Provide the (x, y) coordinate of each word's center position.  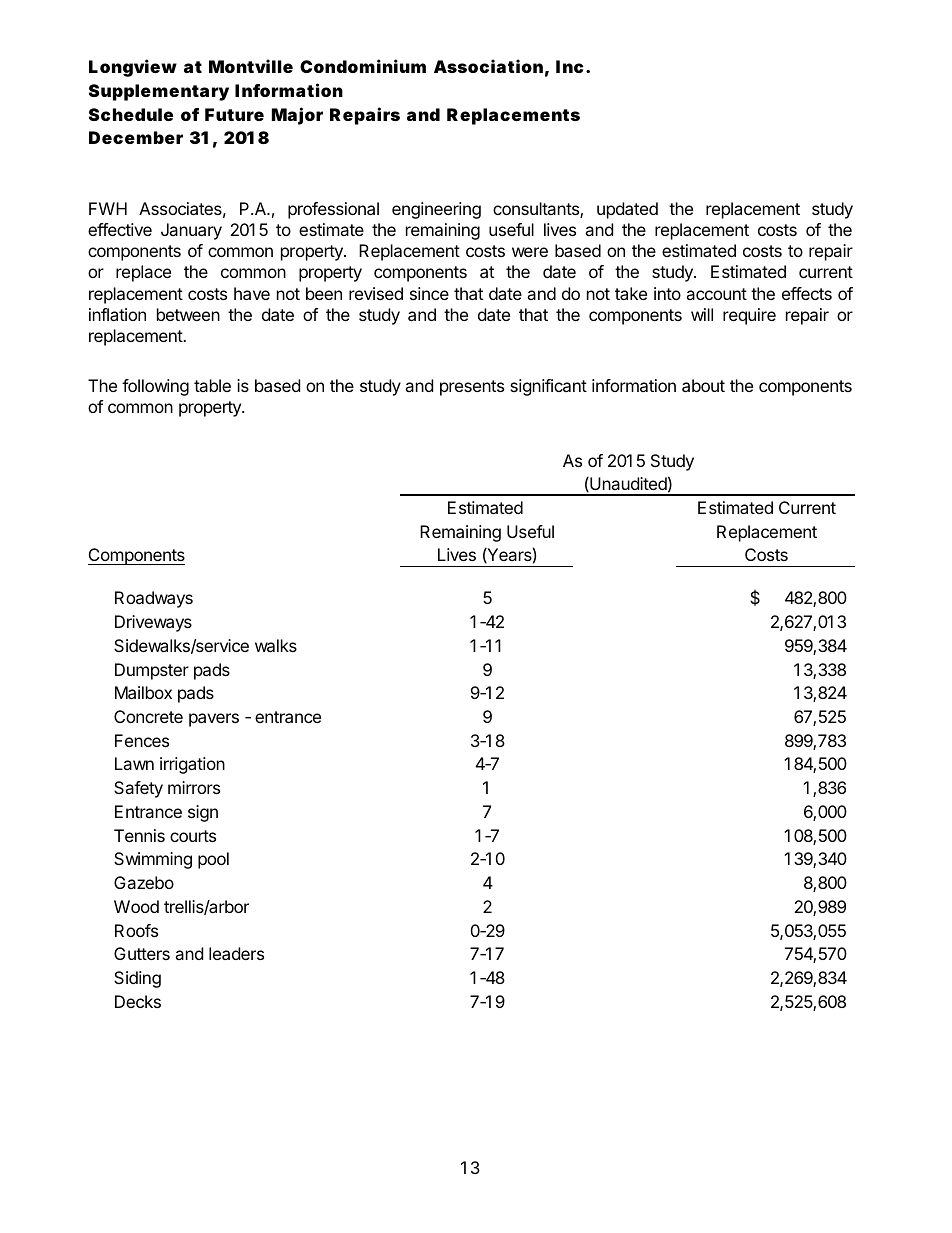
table (212, 385)
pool (213, 860)
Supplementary (159, 92)
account (716, 294)
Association (488, 66)
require (749, 316)
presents (472, 388)
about (703, 385)
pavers (214, 720)
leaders (236, 953)
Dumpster (152, 671)
